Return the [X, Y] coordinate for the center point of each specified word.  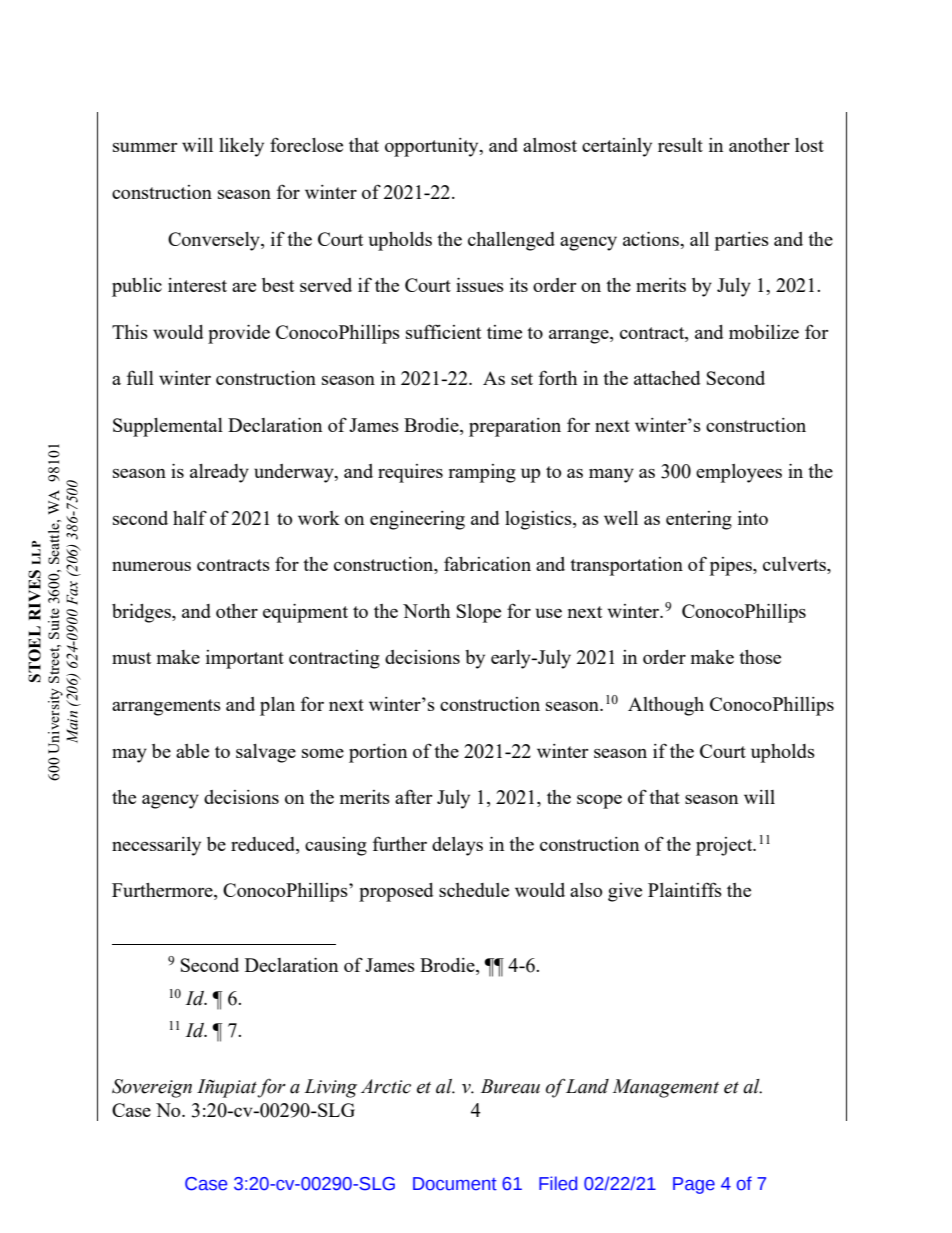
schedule [474, 890]
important [245, 659]
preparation [515, 427]
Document [455, 1184]
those [760, 657]
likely [241, 147]
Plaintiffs [685, 889]
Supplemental [168, 427]
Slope [479, 613]
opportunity [433, 147]
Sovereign [152, 1088]
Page [694, 1185]
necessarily [156, 846]
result [680, 145]
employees [739, 473]
